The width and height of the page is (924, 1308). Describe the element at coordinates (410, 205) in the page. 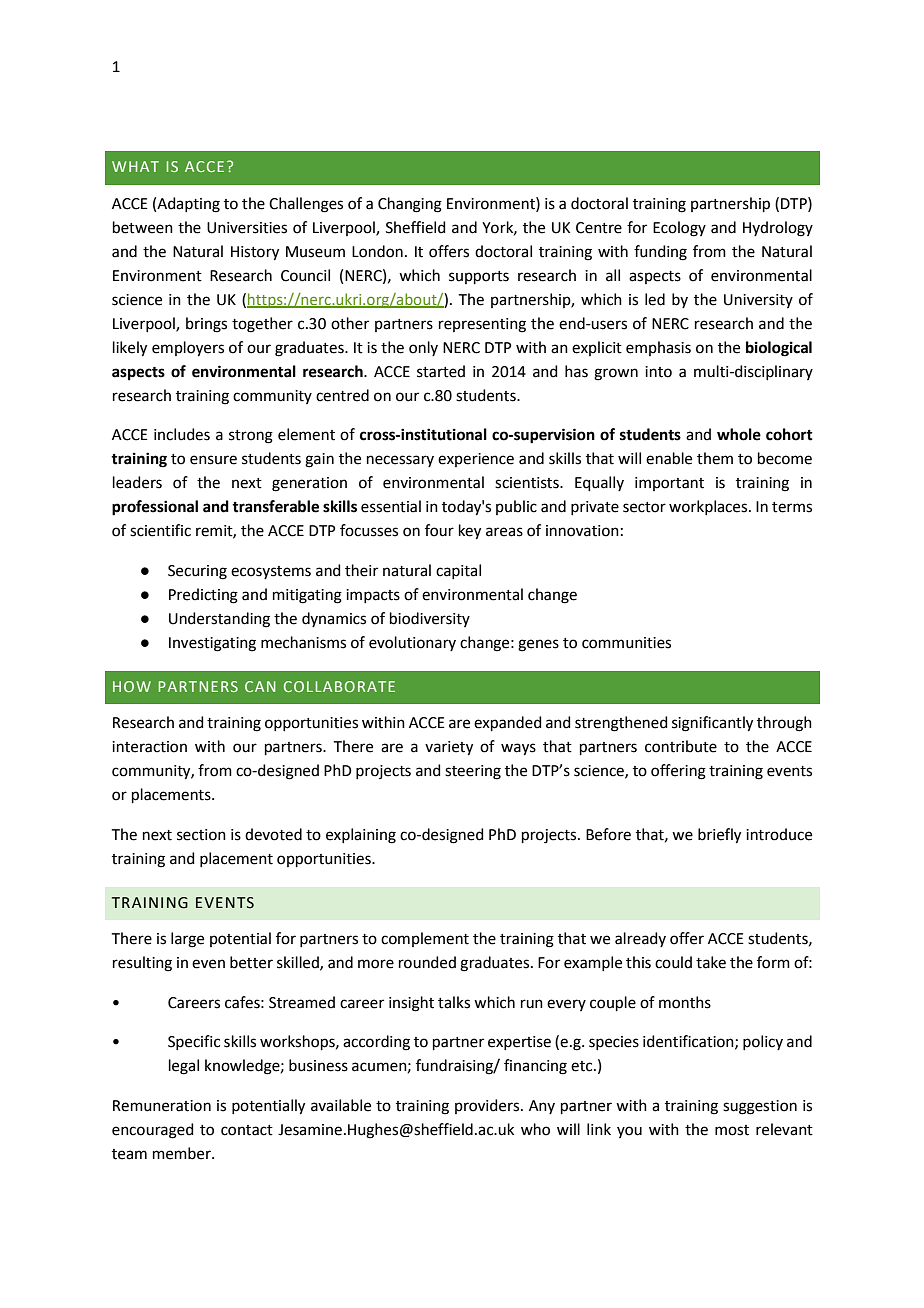

I see `Changing` at that location.
